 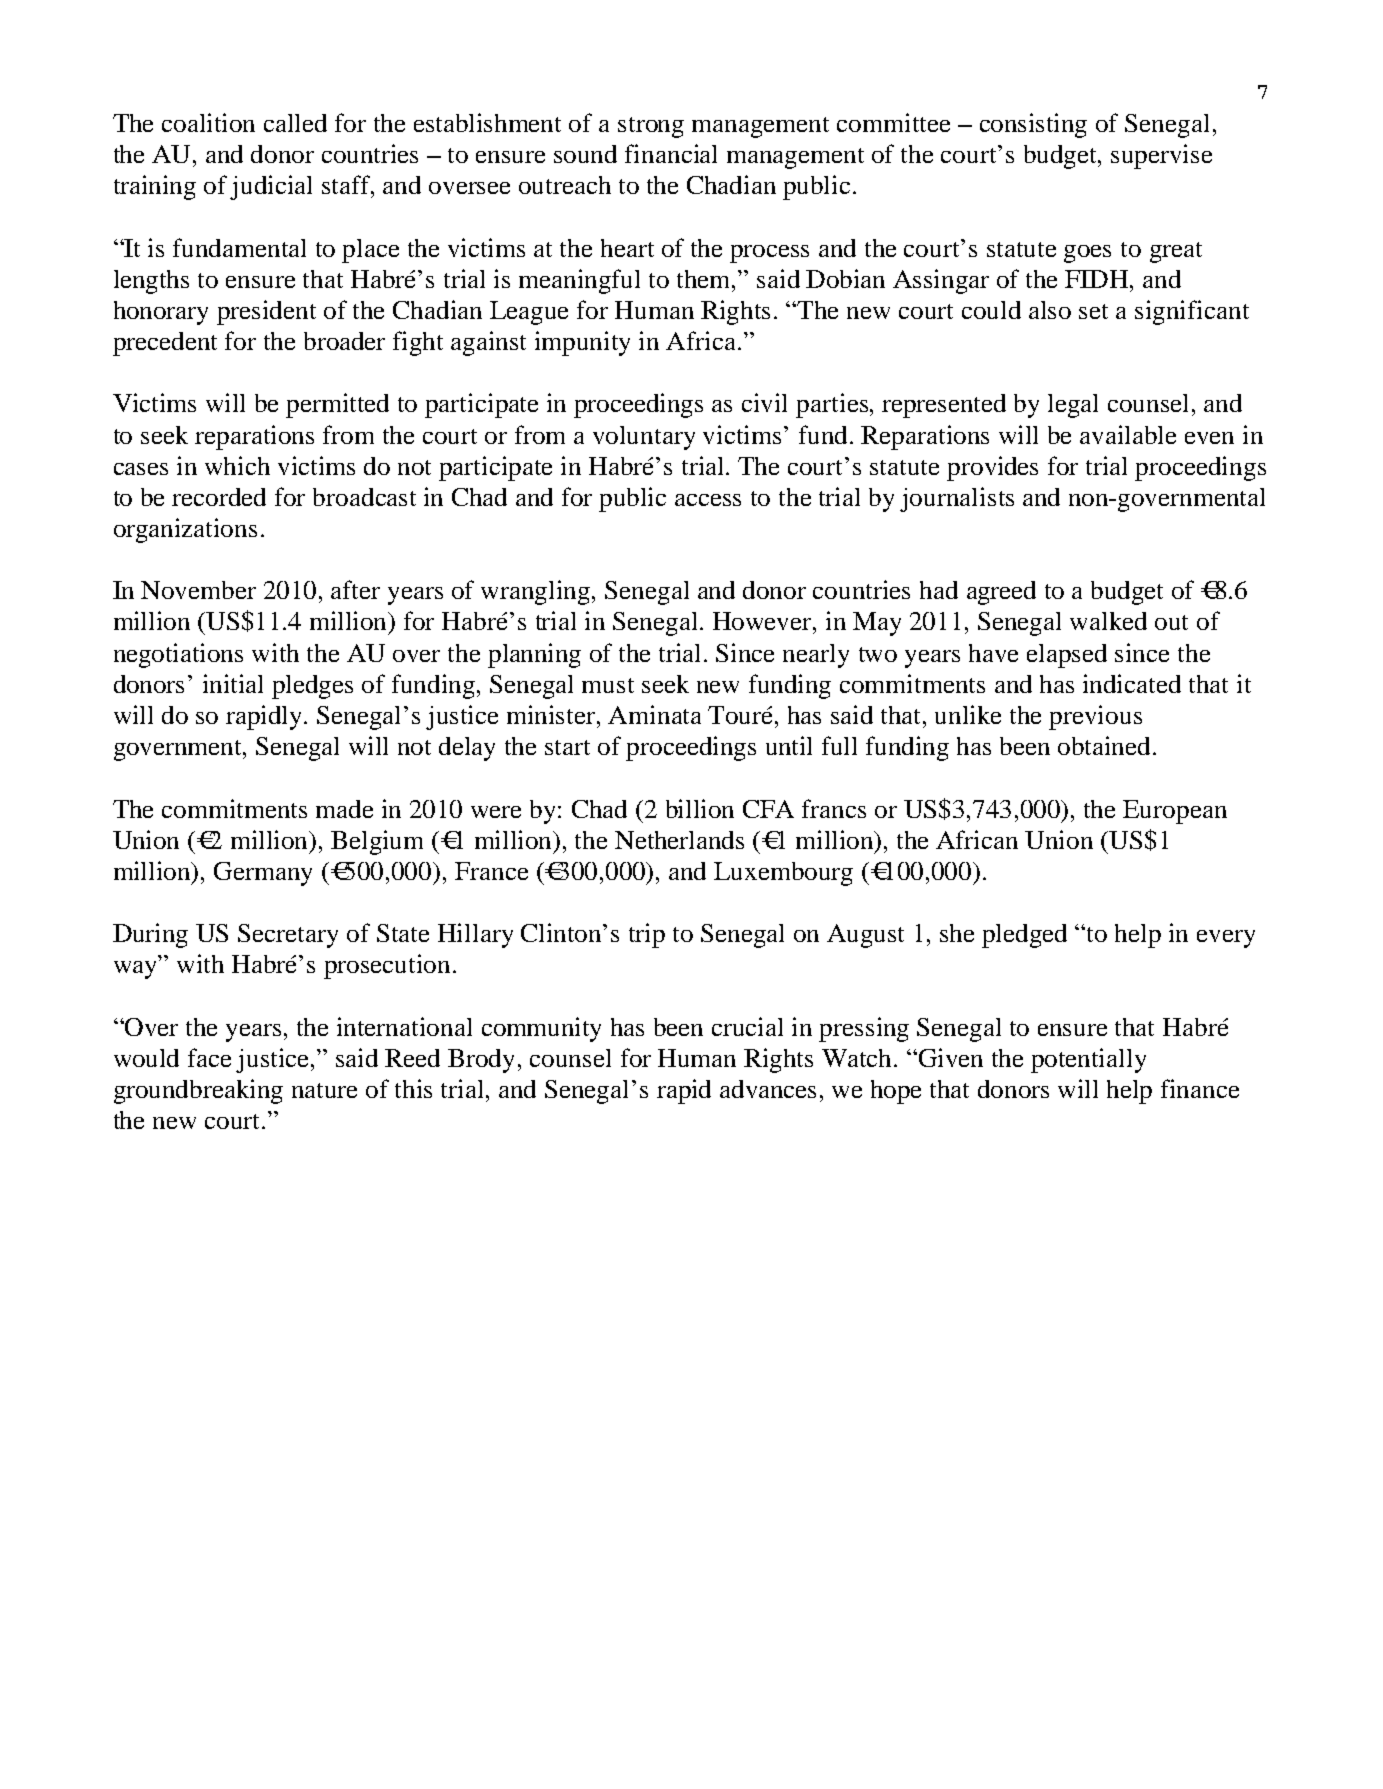 I want to click on supervise, so click(x=1161, y=156).
